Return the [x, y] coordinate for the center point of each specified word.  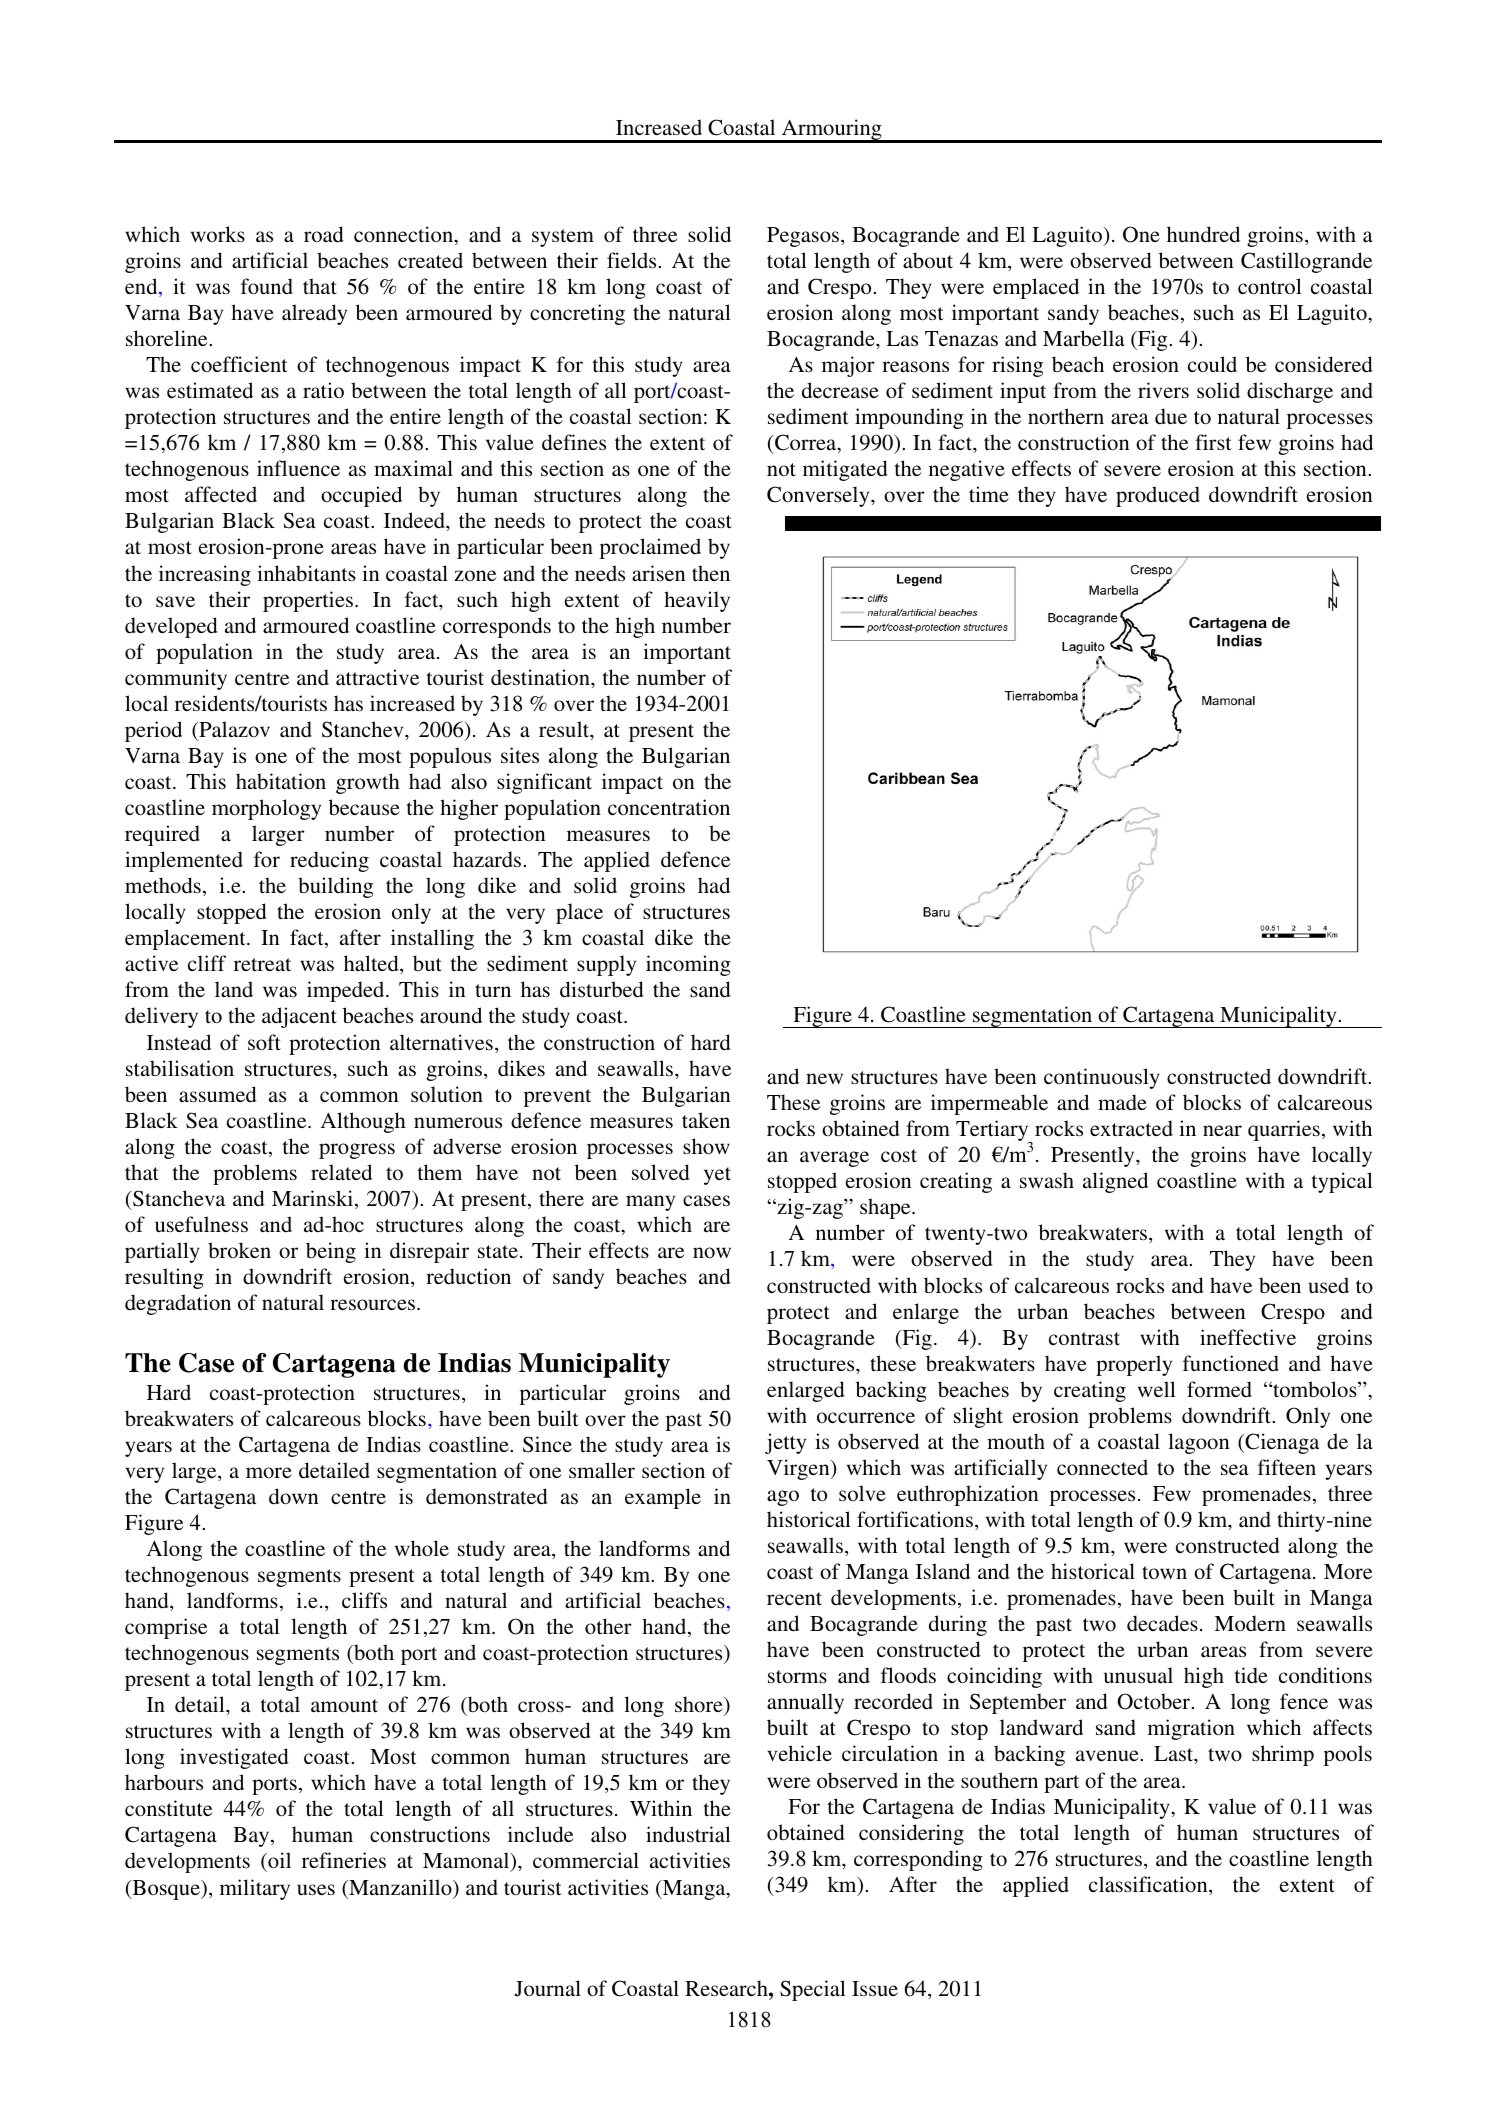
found [267, 286]
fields [633, 260]
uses [316, 1890]
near [1222, 1130]
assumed [218, 1094]
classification [1149, 1885]
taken [706, 1120]
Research [727, 1988]
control [1270, 286]
